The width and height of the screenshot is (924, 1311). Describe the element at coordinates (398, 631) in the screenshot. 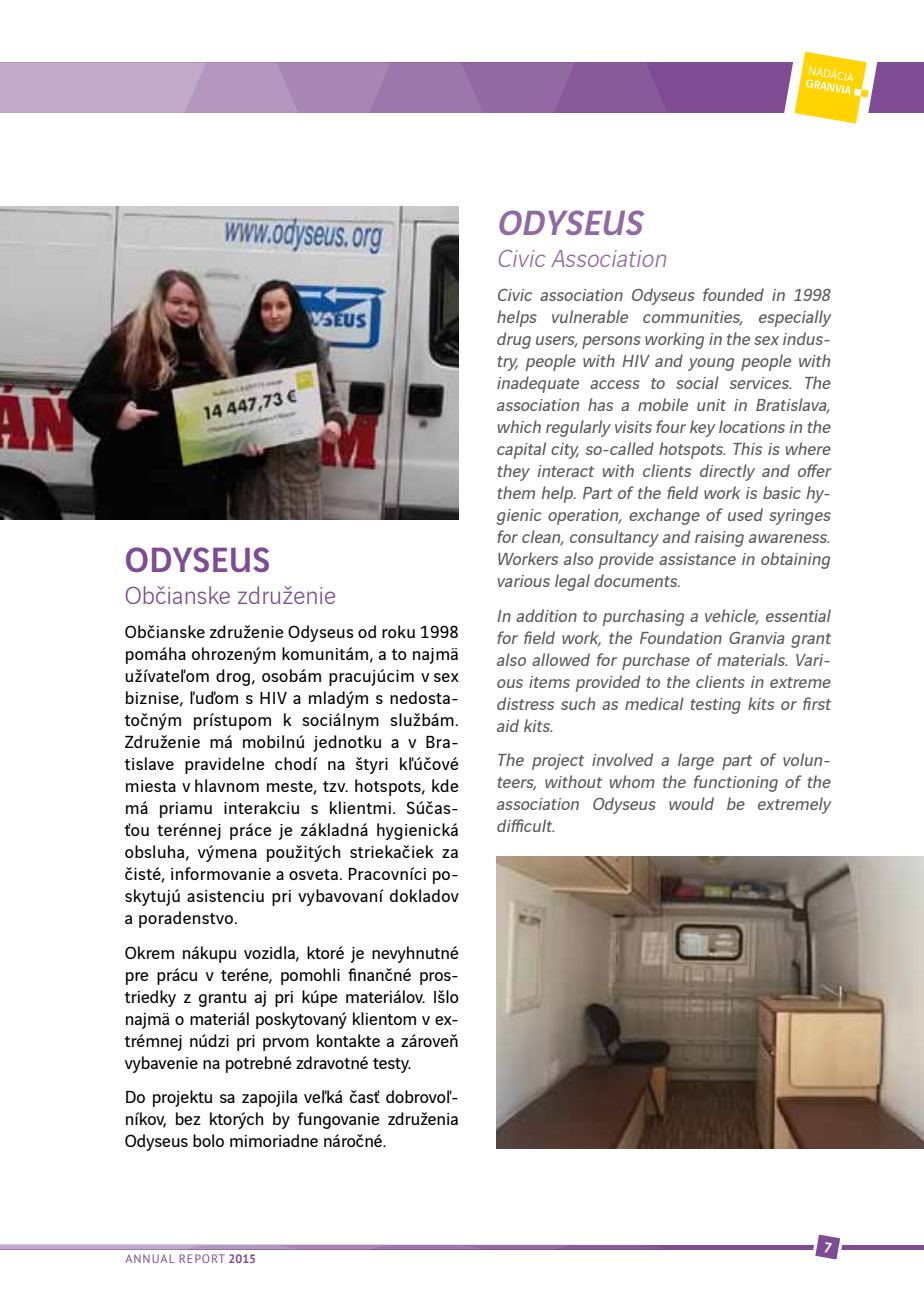

I see `roku` at that location.
